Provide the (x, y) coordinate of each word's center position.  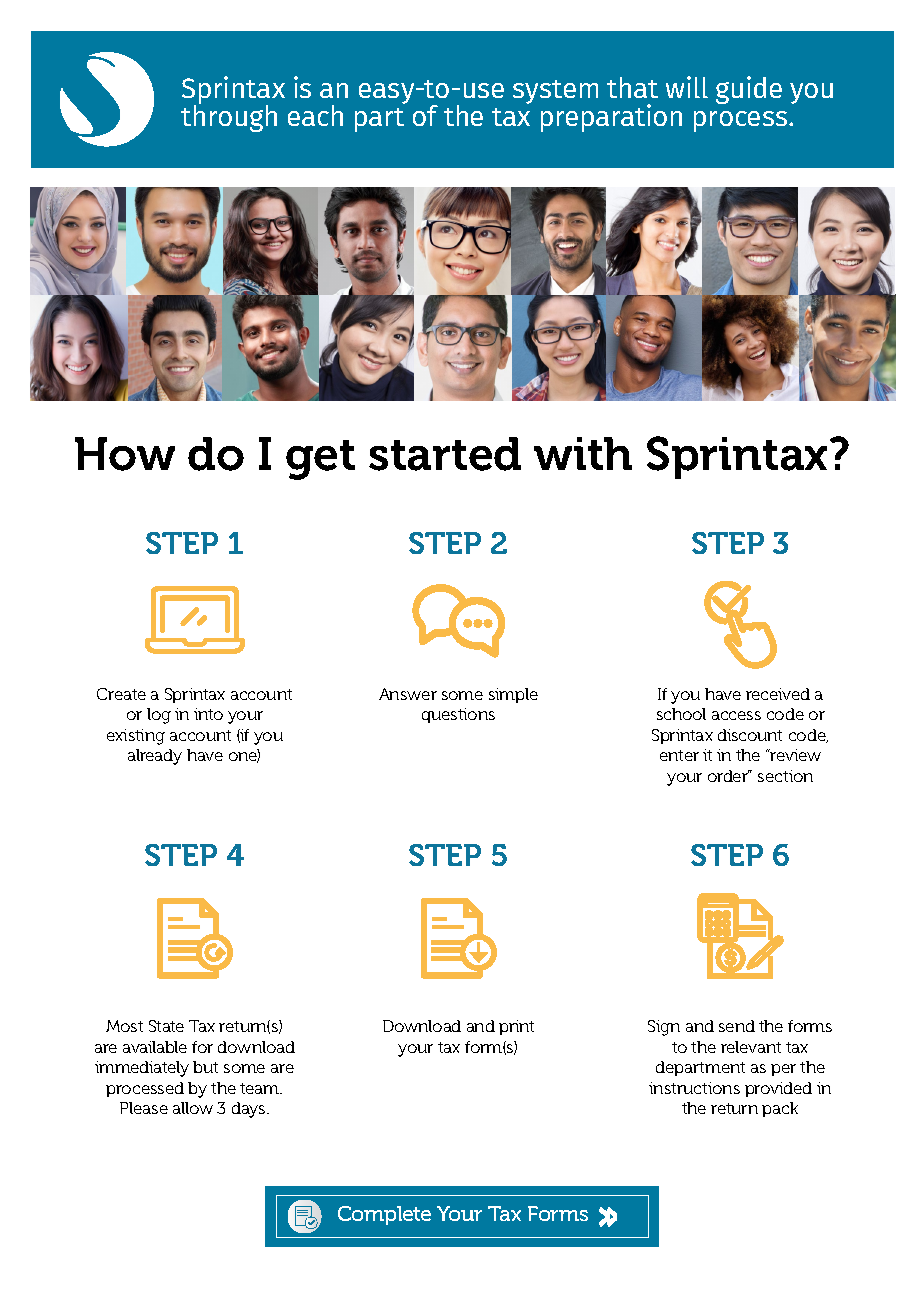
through (229, 117)
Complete (384, 1215)
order (729, 776)
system (555, 92)
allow (193, 1108)
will (687, 87)
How (125, 454)
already (155, 757)
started (445, 454)
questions (458, 715)
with (583, 453)
